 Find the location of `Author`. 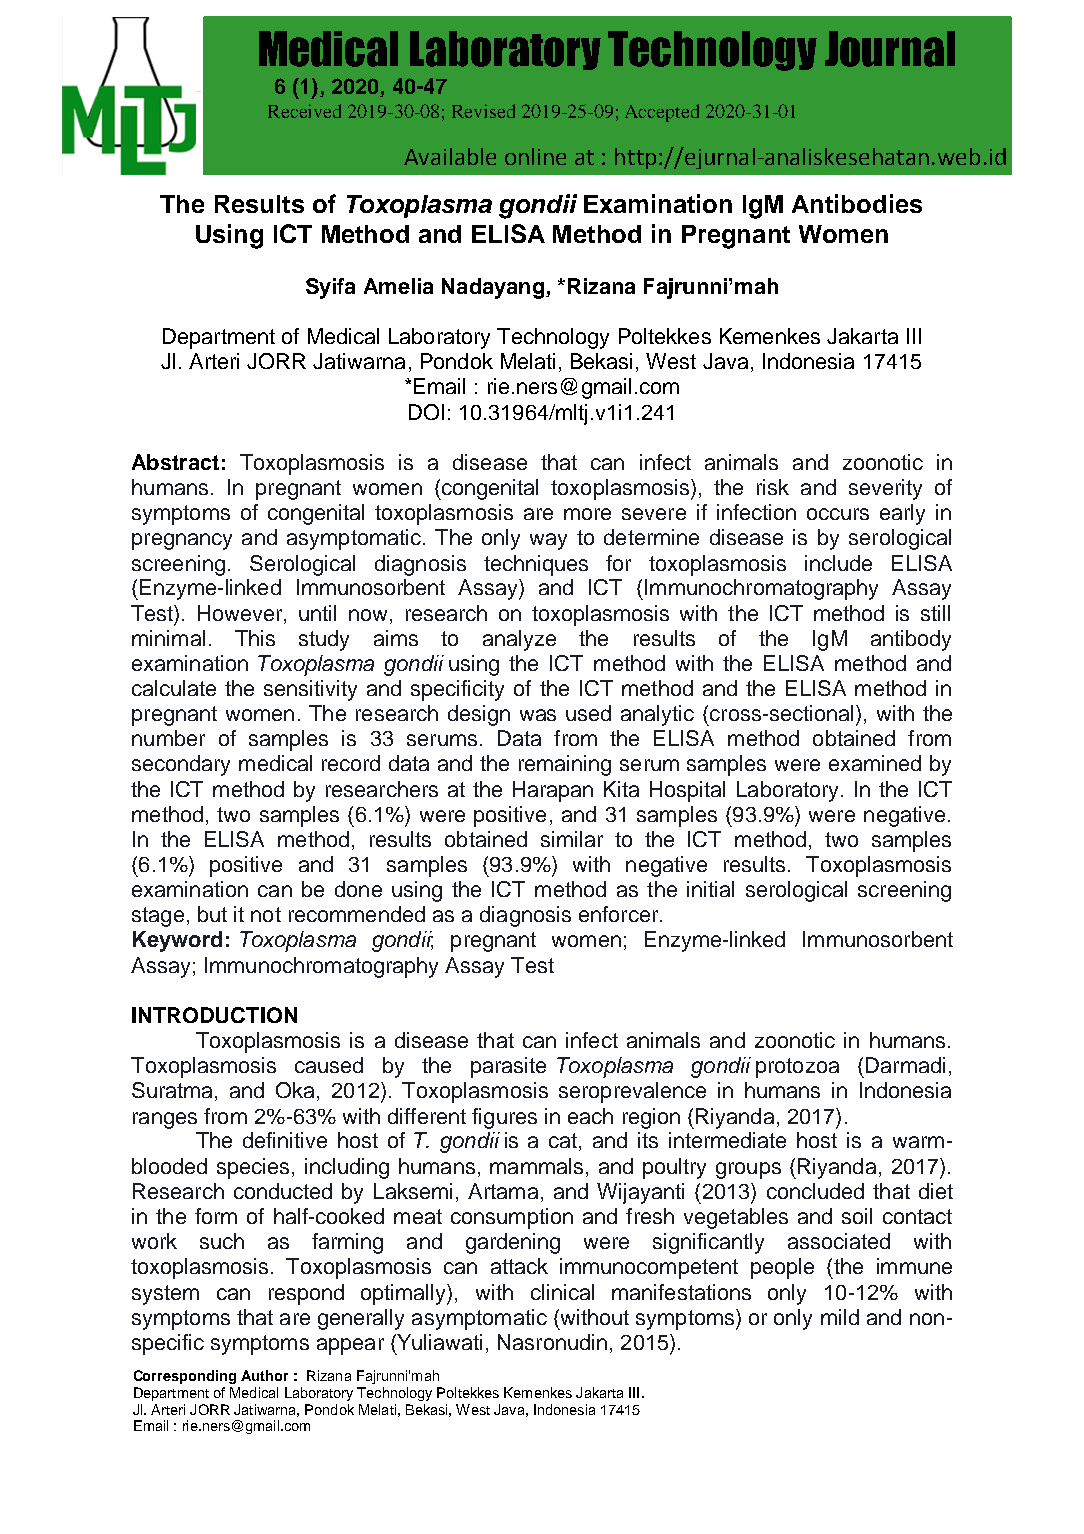

Author is located at coordinates (264, 1375).
